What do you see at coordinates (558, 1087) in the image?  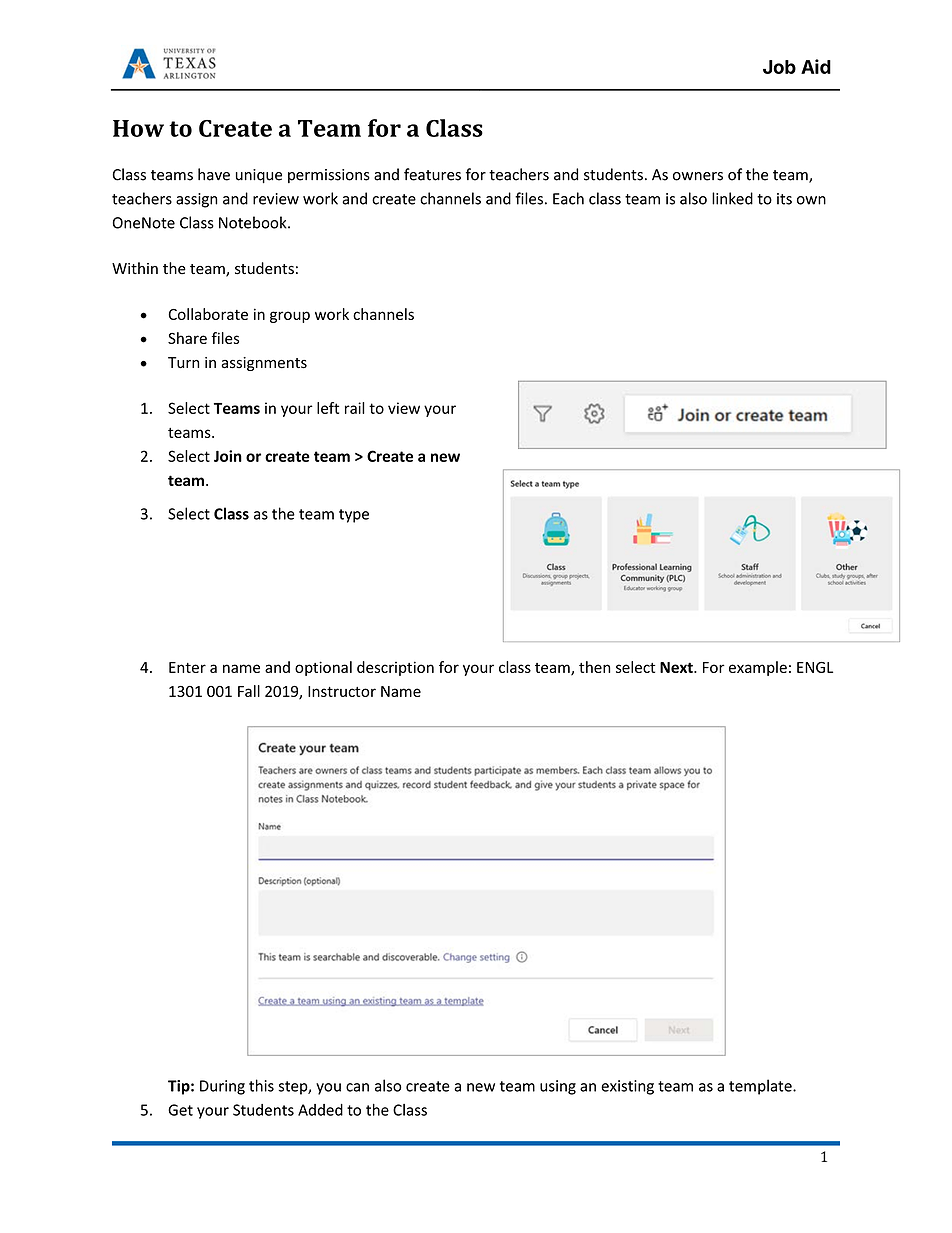 I see `using` at bounding box center [558, 1087].
